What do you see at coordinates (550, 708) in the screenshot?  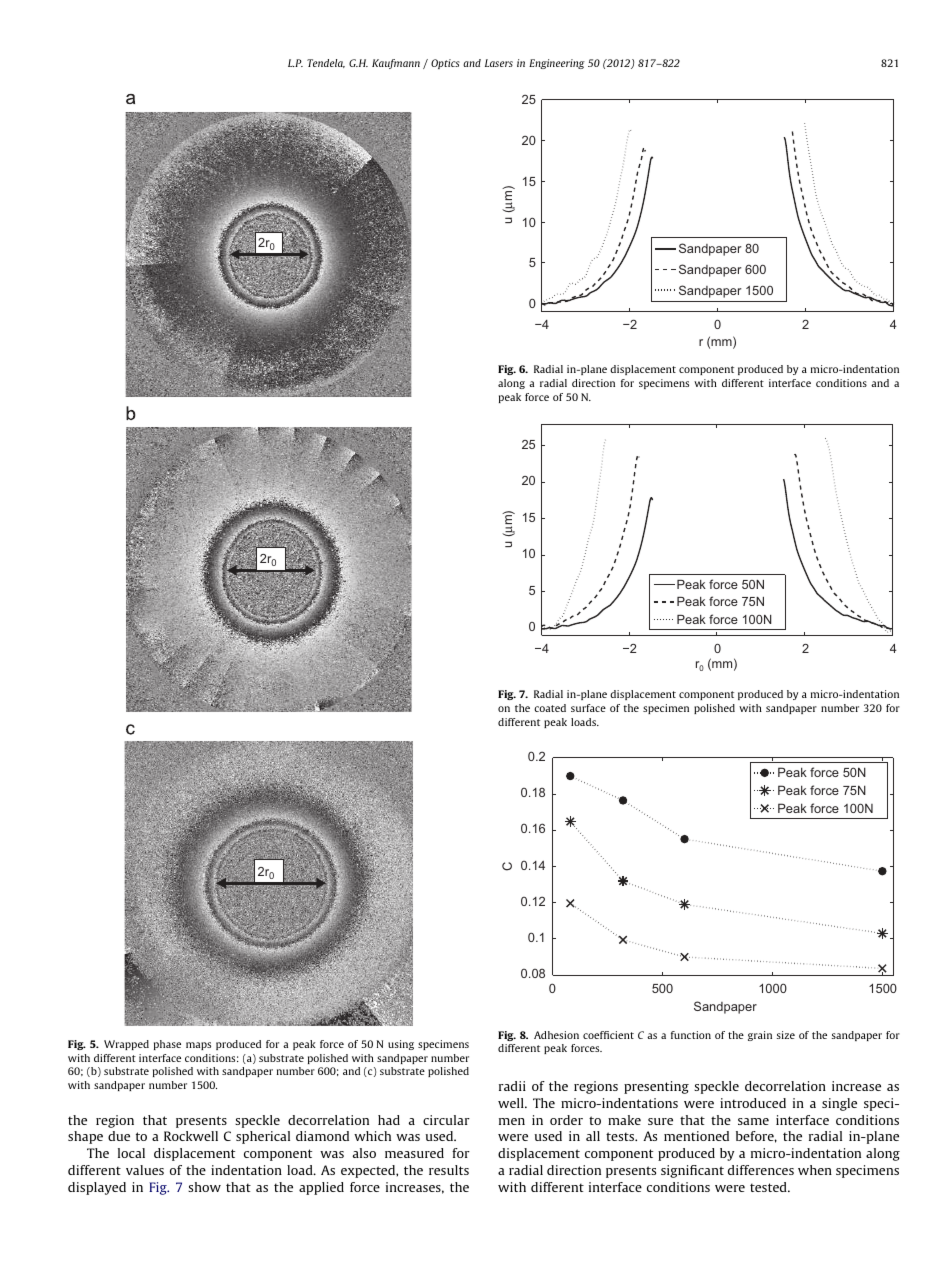 I see `coated` at bounding box center [550, 708].
